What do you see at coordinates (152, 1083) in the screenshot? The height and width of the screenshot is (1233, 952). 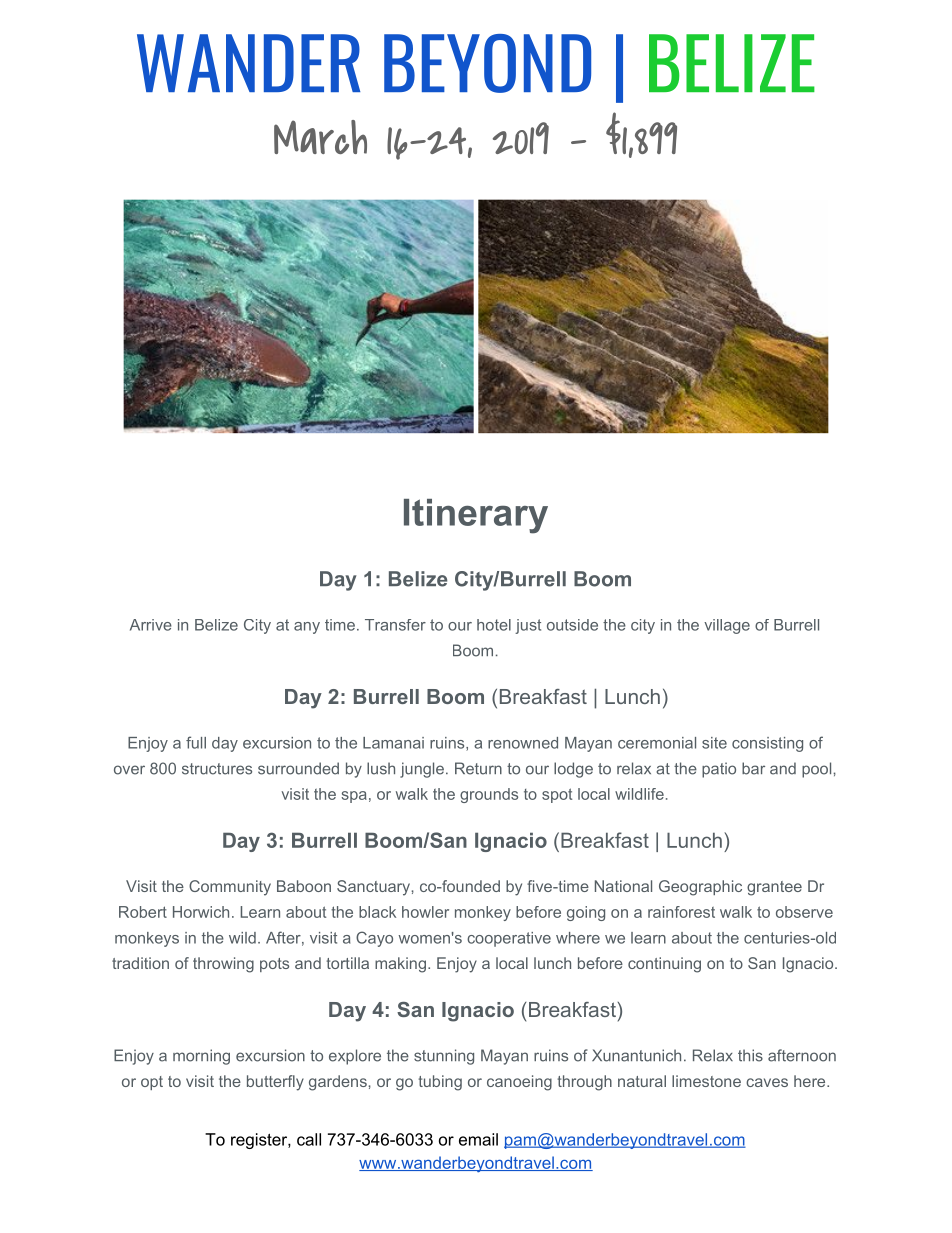 I see `opt` at bounding box center [152, 1083].
